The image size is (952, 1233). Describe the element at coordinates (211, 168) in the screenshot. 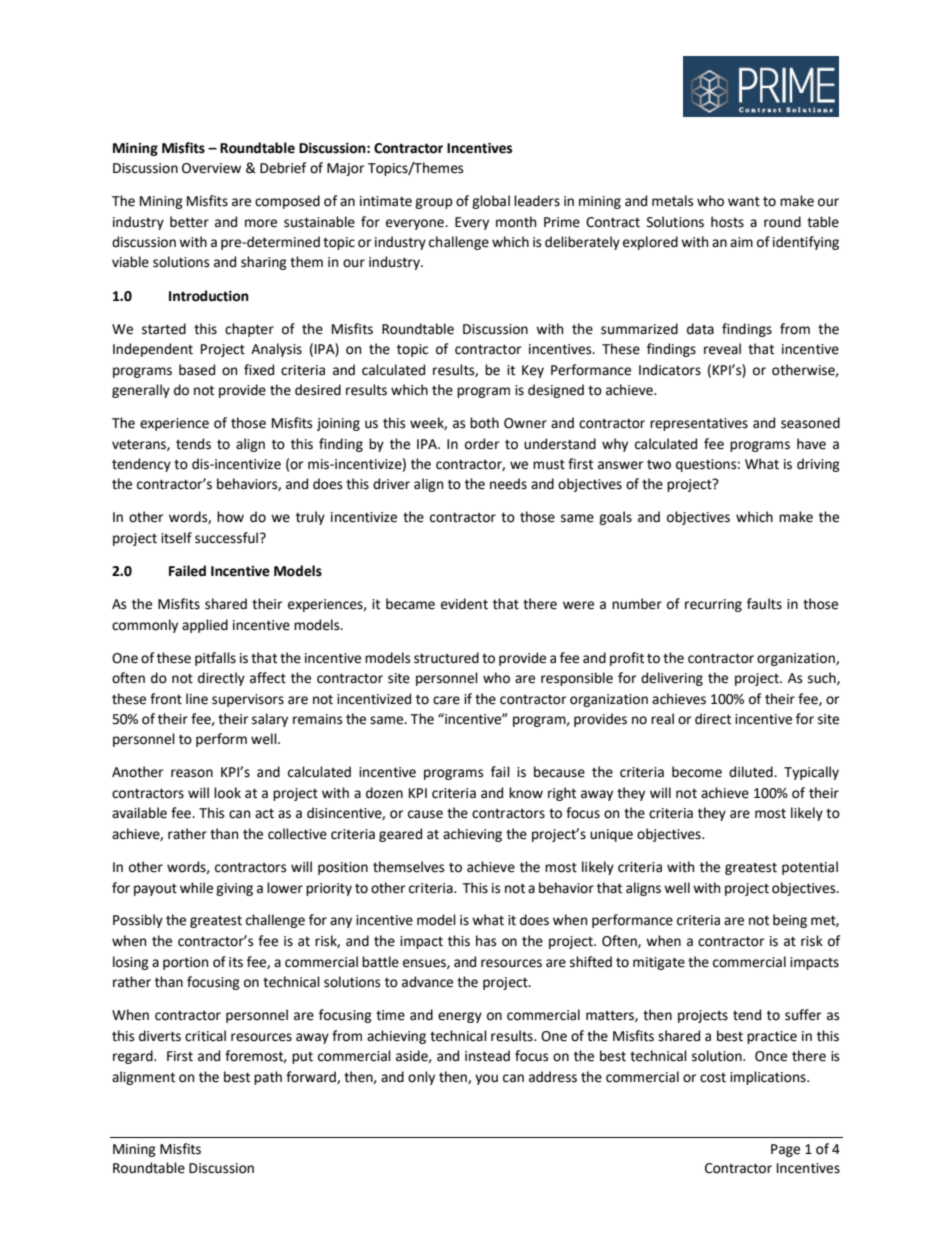

I see `Overview` at that location.
